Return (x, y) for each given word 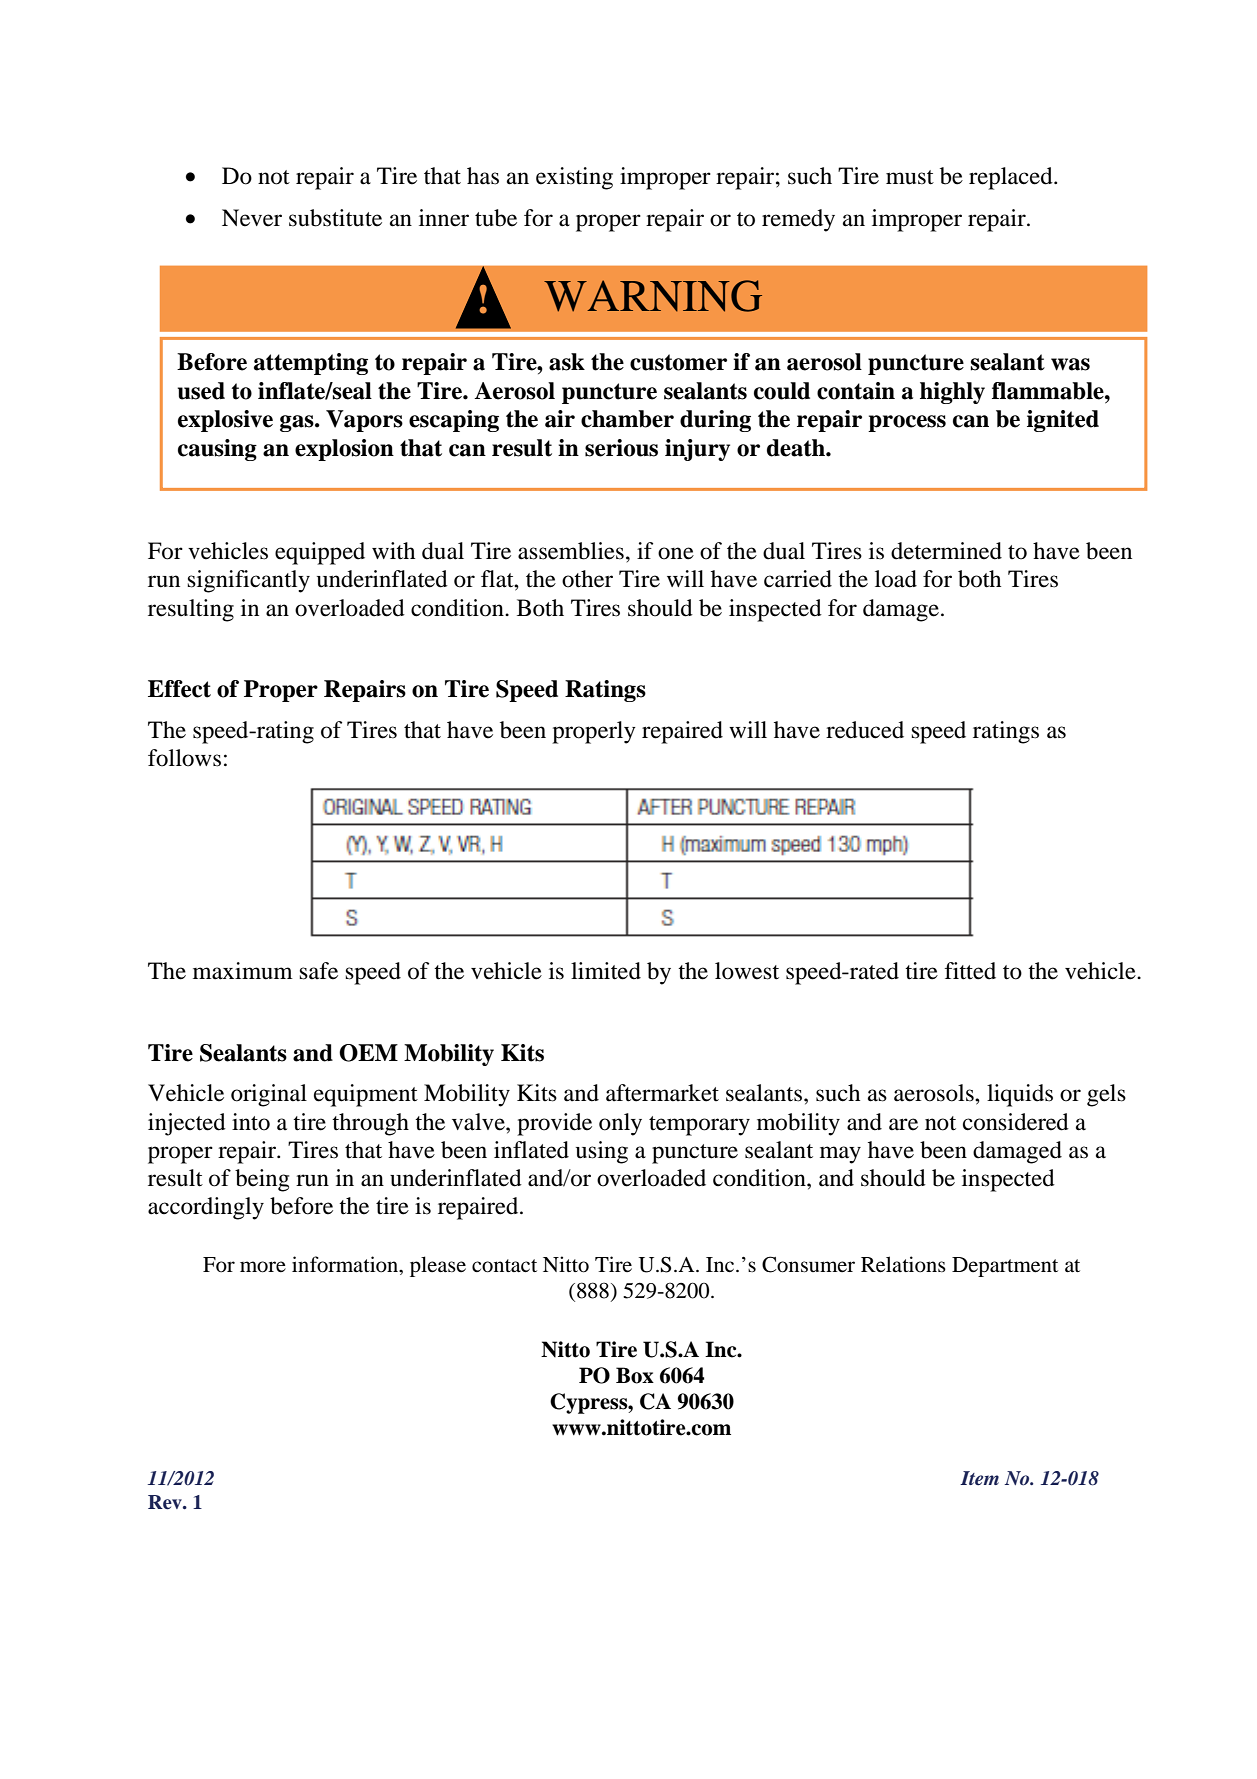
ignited (1063, 421)
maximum (243, 971)
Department (1005, 1267)
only (620, 1124)
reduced (865, 730)
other (587, 579)
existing (574, 178)
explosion (344, 450)
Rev (166, 1502)
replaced (1012, 178)
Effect (179, 689)
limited (606, 971)
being (262, 1180)
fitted (970, 971)
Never (252, 218)
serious (621, 448)
